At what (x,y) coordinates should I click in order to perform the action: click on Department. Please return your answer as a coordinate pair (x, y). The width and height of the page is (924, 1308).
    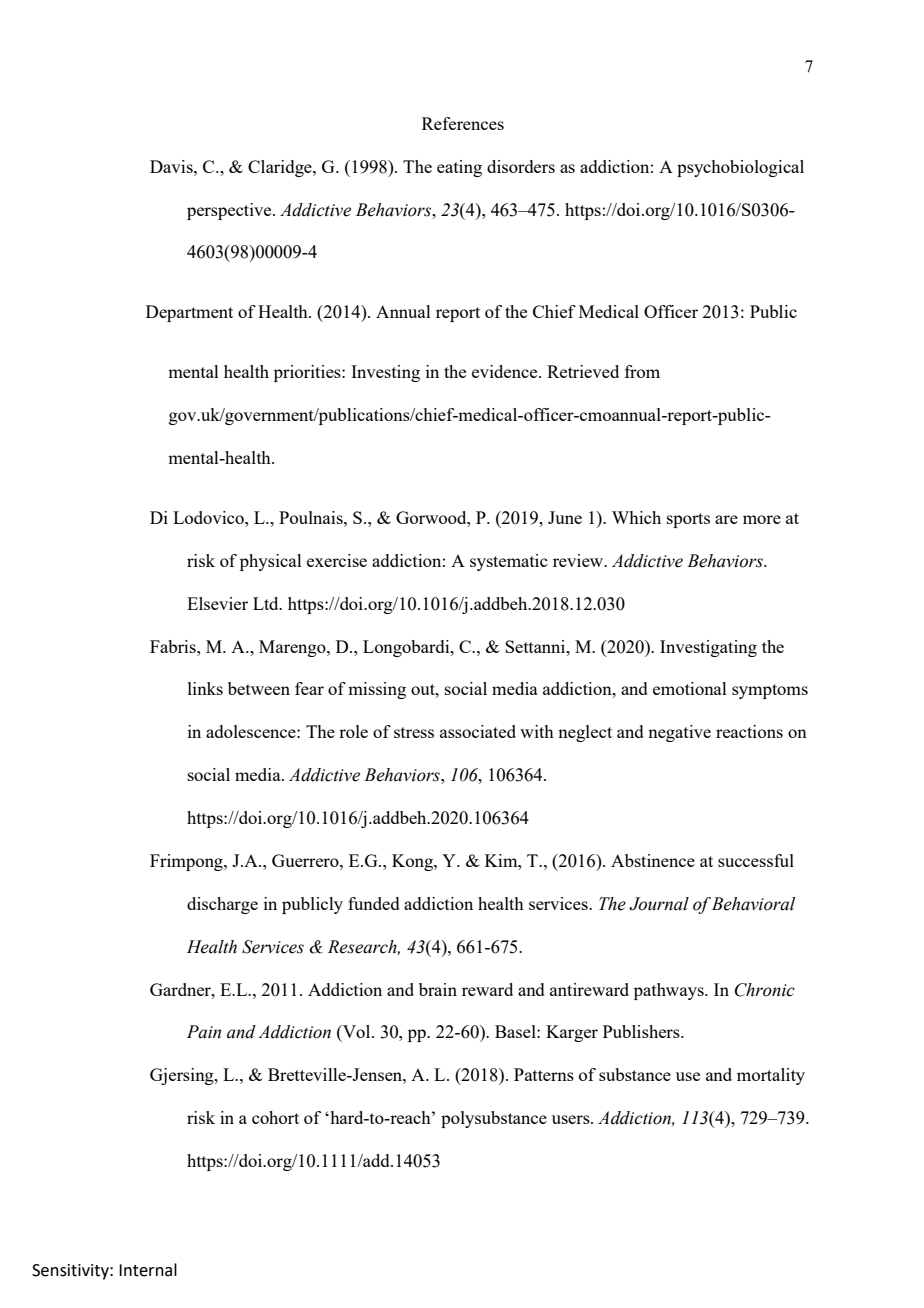
    Looking at the image, I should click on (189, 313).
